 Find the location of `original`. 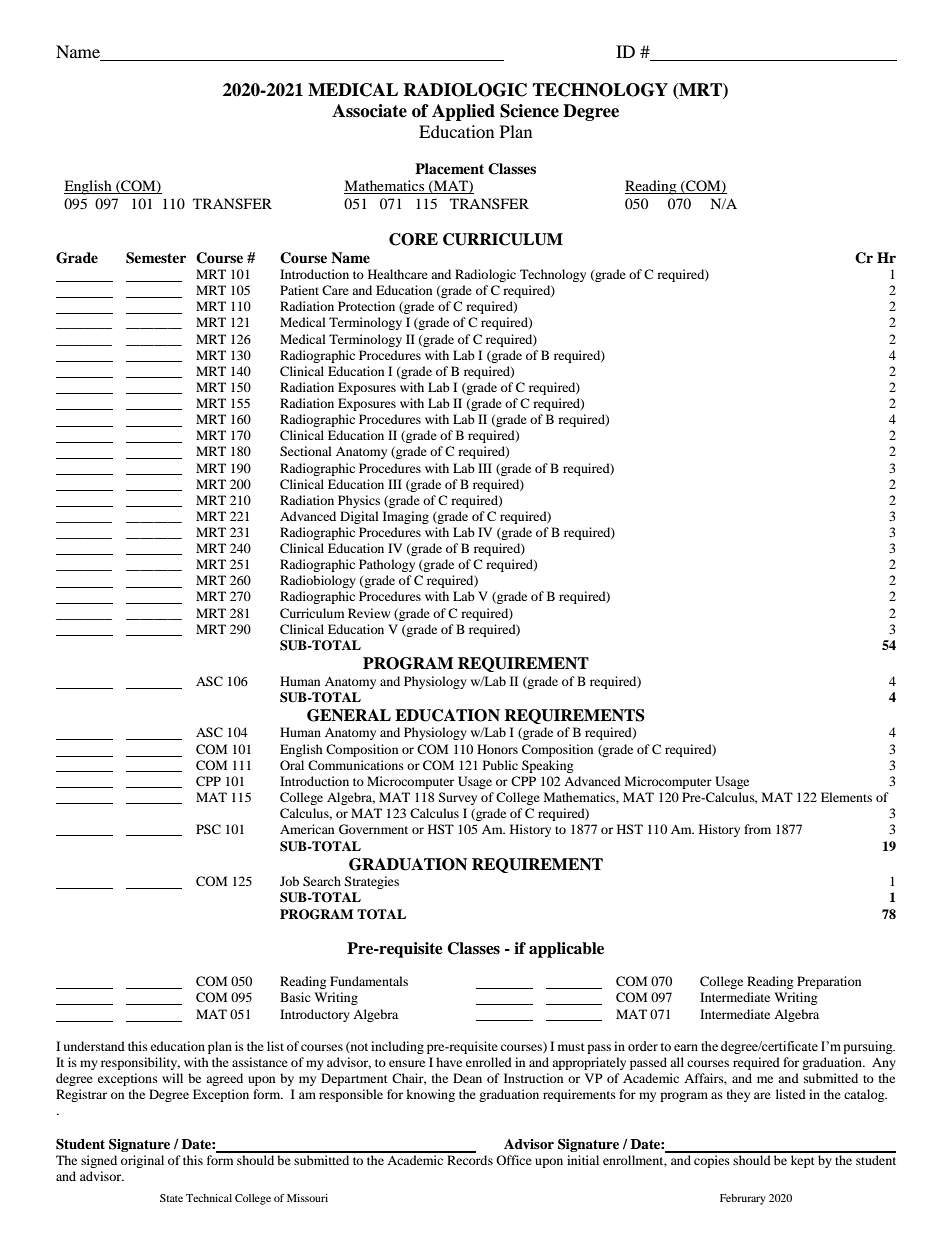

original is located at coordinates (142, 1161).
